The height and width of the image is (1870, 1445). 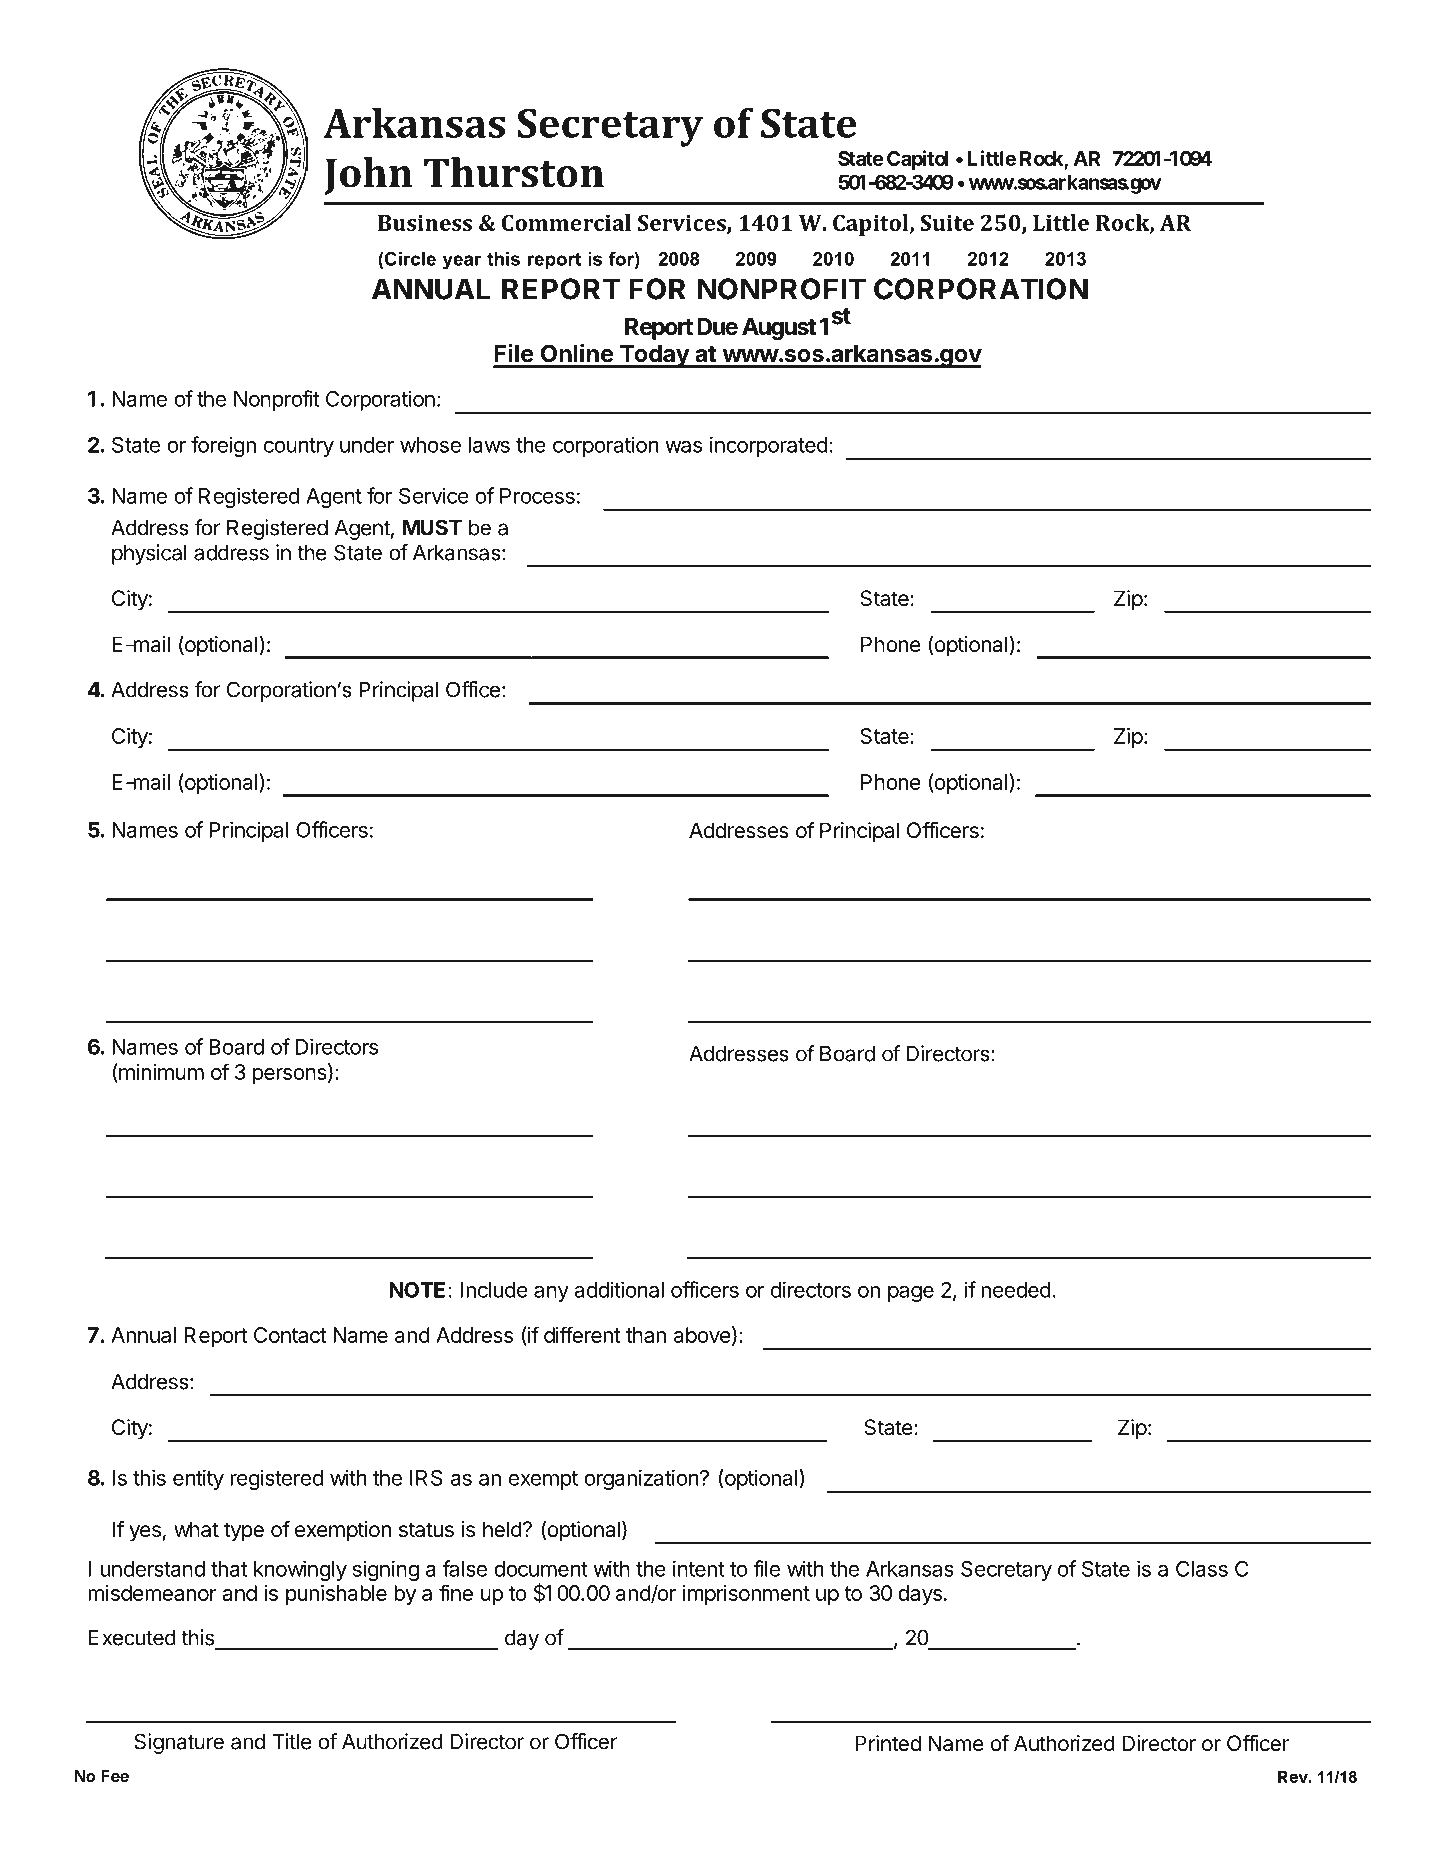 What do you see at coordinates (537, 496) in the image?
I see `Process` at bounding box center [537, 496].
